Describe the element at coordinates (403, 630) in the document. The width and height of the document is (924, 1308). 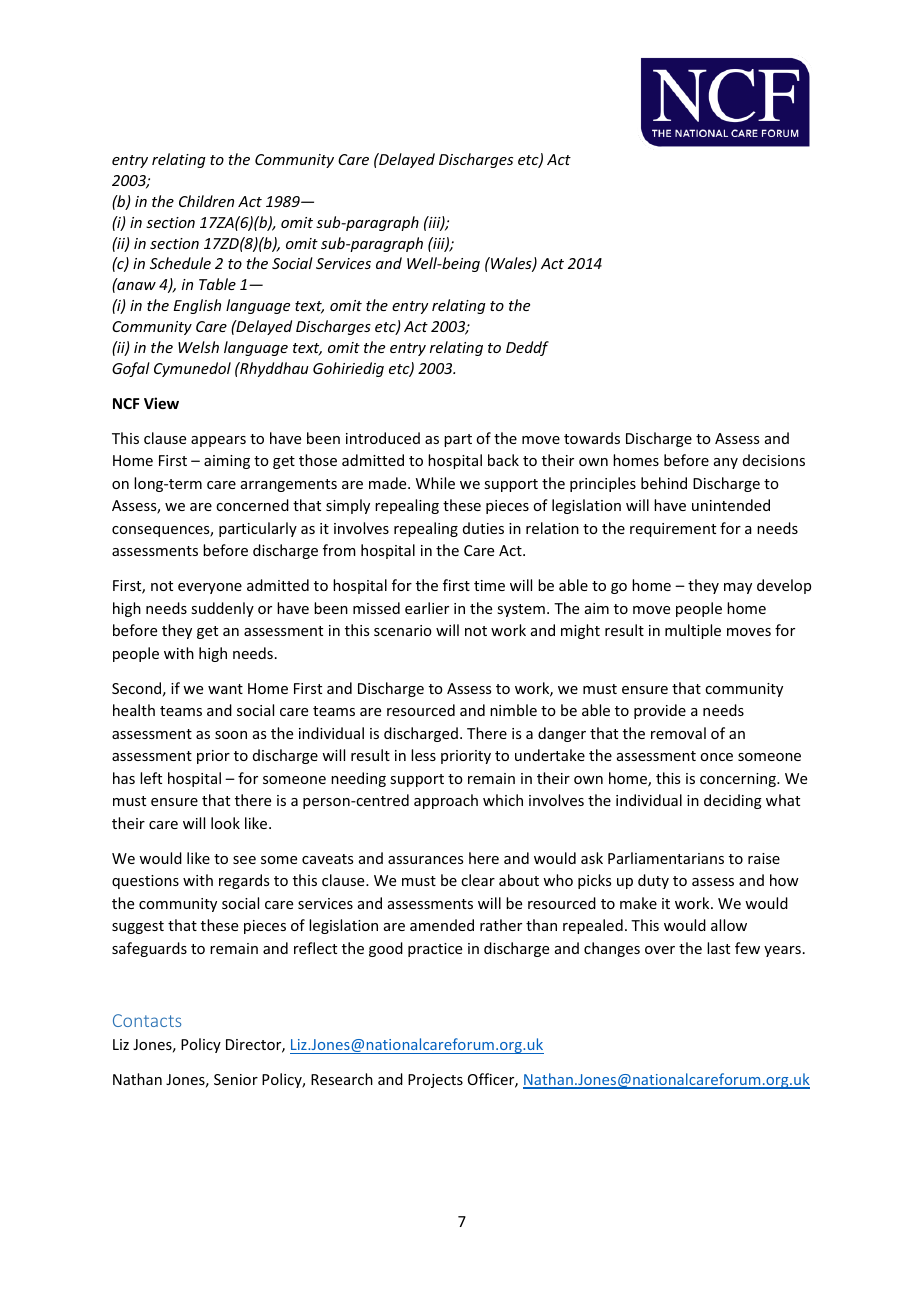
I see `scenario` at that location.
